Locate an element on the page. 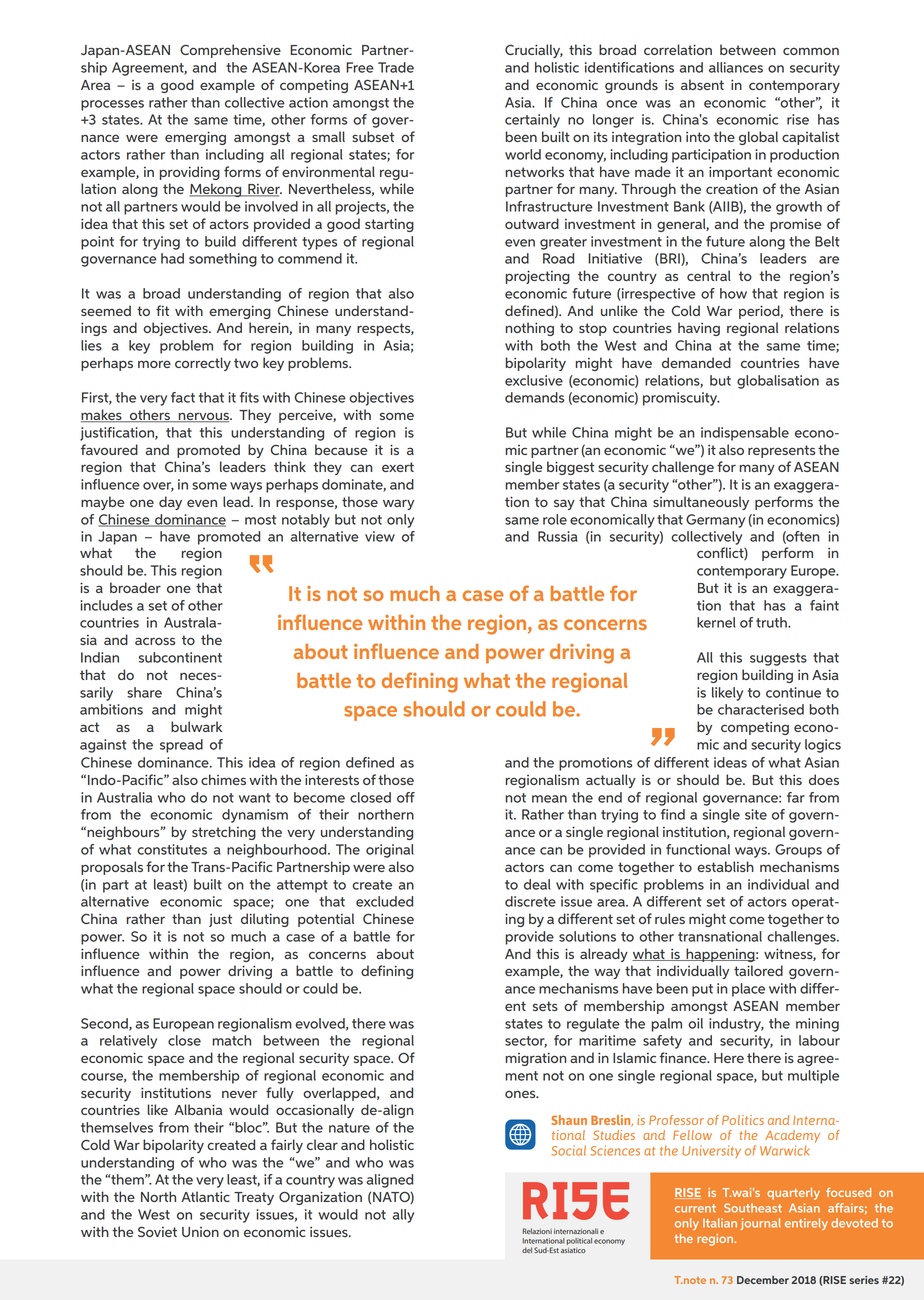 The width and height of the page is (924, 1300). tailored is located at coordinates (758, 970).
